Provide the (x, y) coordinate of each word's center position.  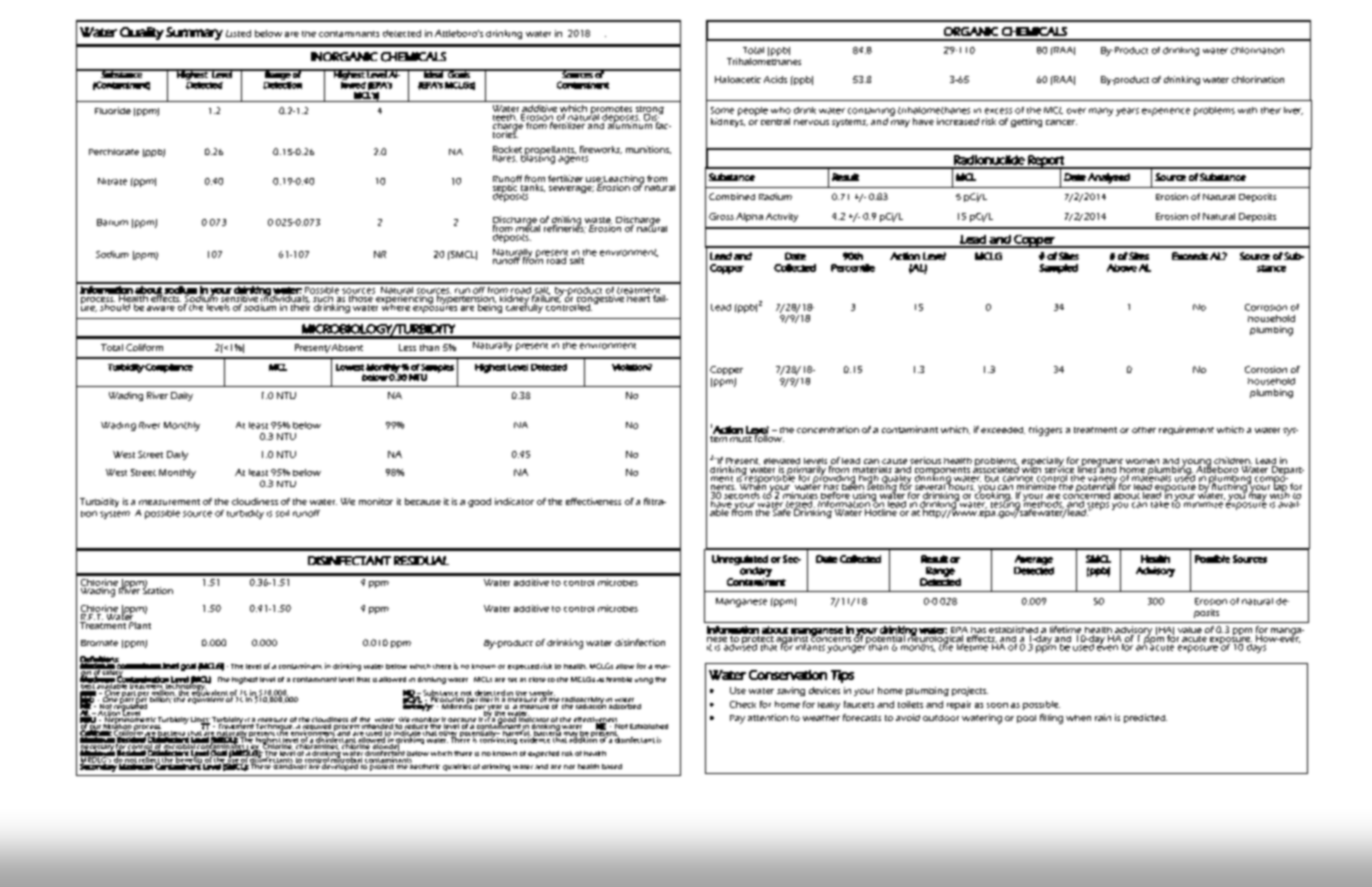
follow (768, 437)
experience (1166, 112)
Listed (238, 33)
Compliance (168, 368)
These (261, 765)
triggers (1045, 431)
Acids (775, 79)
